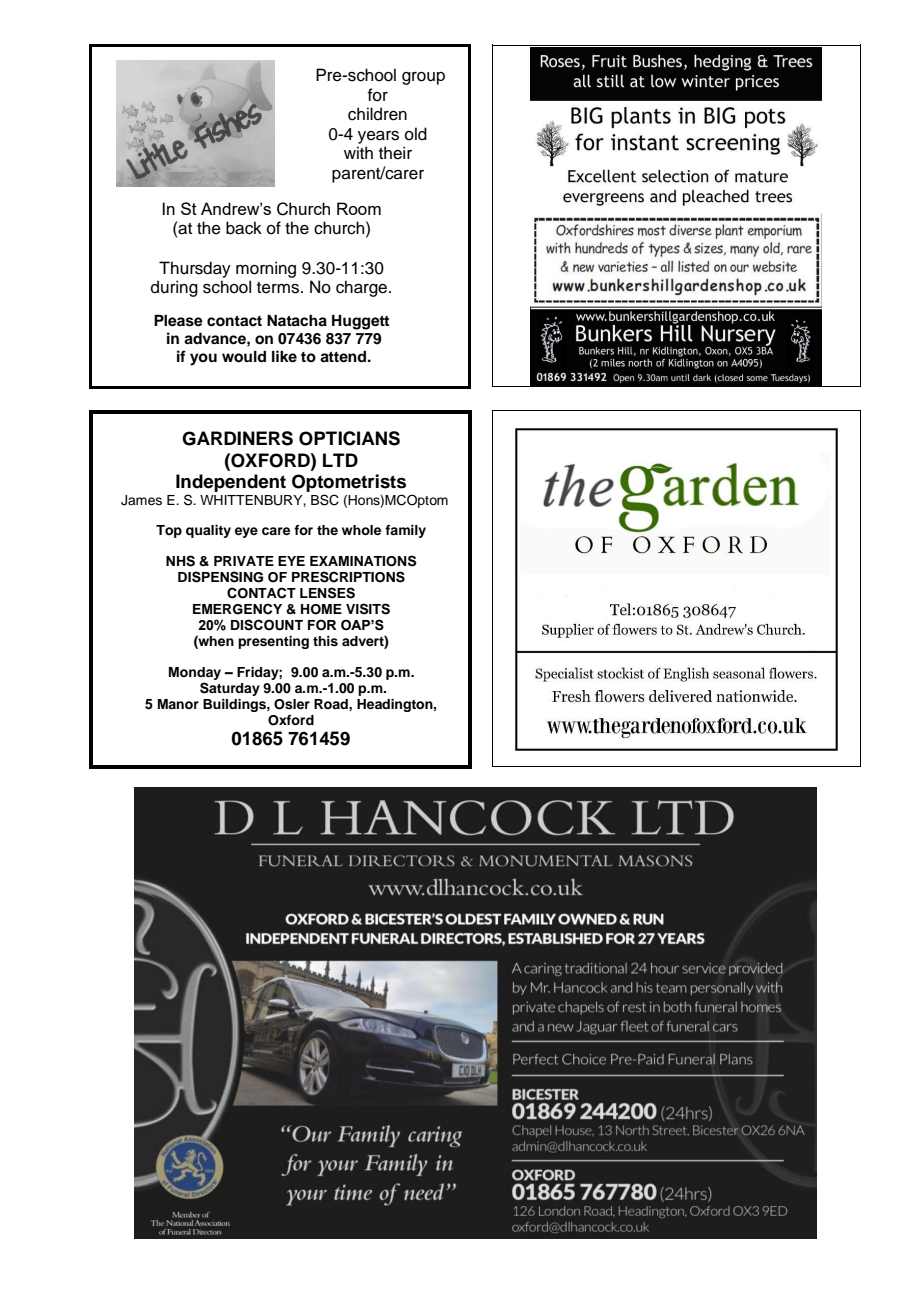 This page has height=1308, width=924. Describe the element at coordinates (325, 500) in the page. I see `BSC` at that location.
